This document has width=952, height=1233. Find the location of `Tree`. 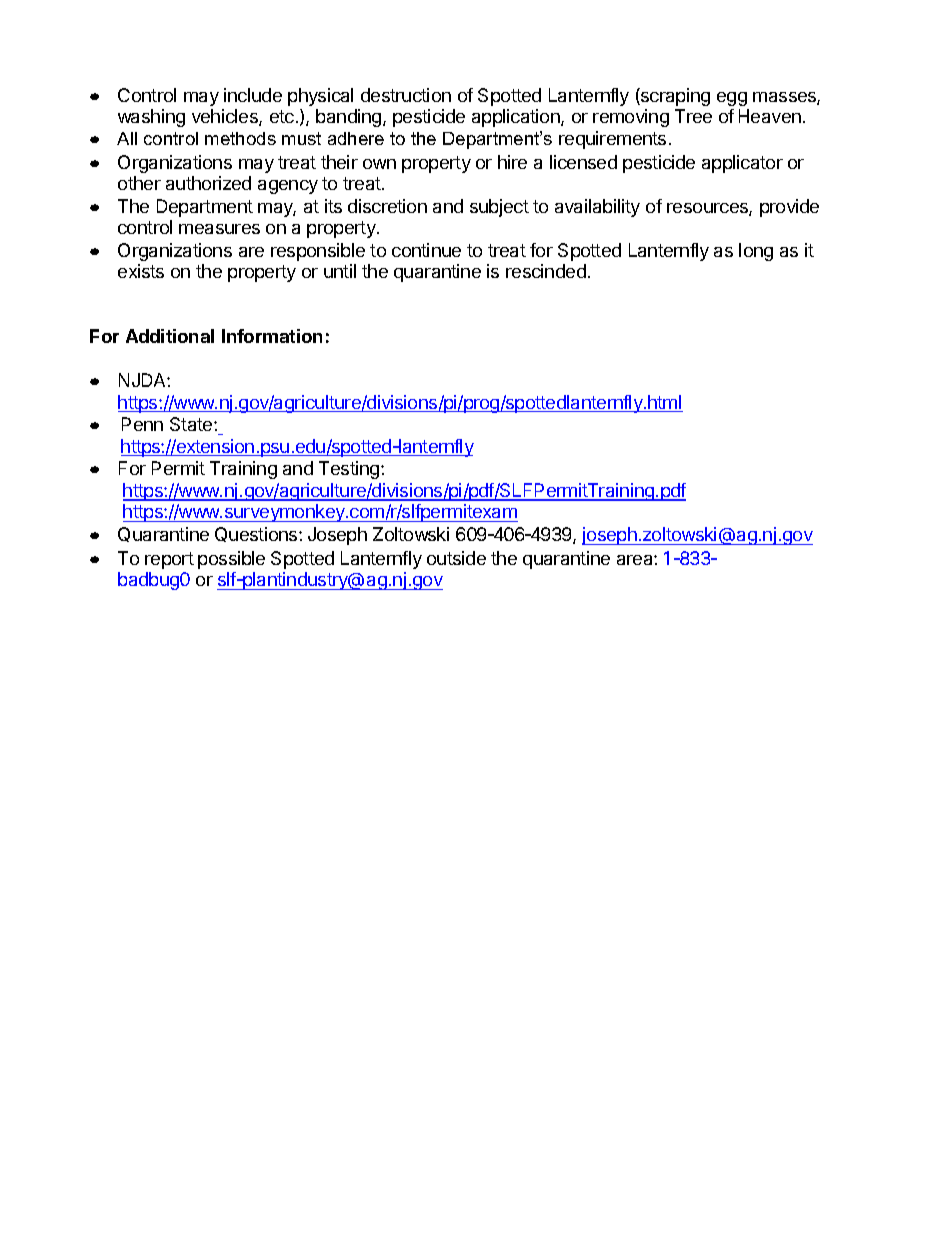

Tree is located at coordinates (693, 116).
